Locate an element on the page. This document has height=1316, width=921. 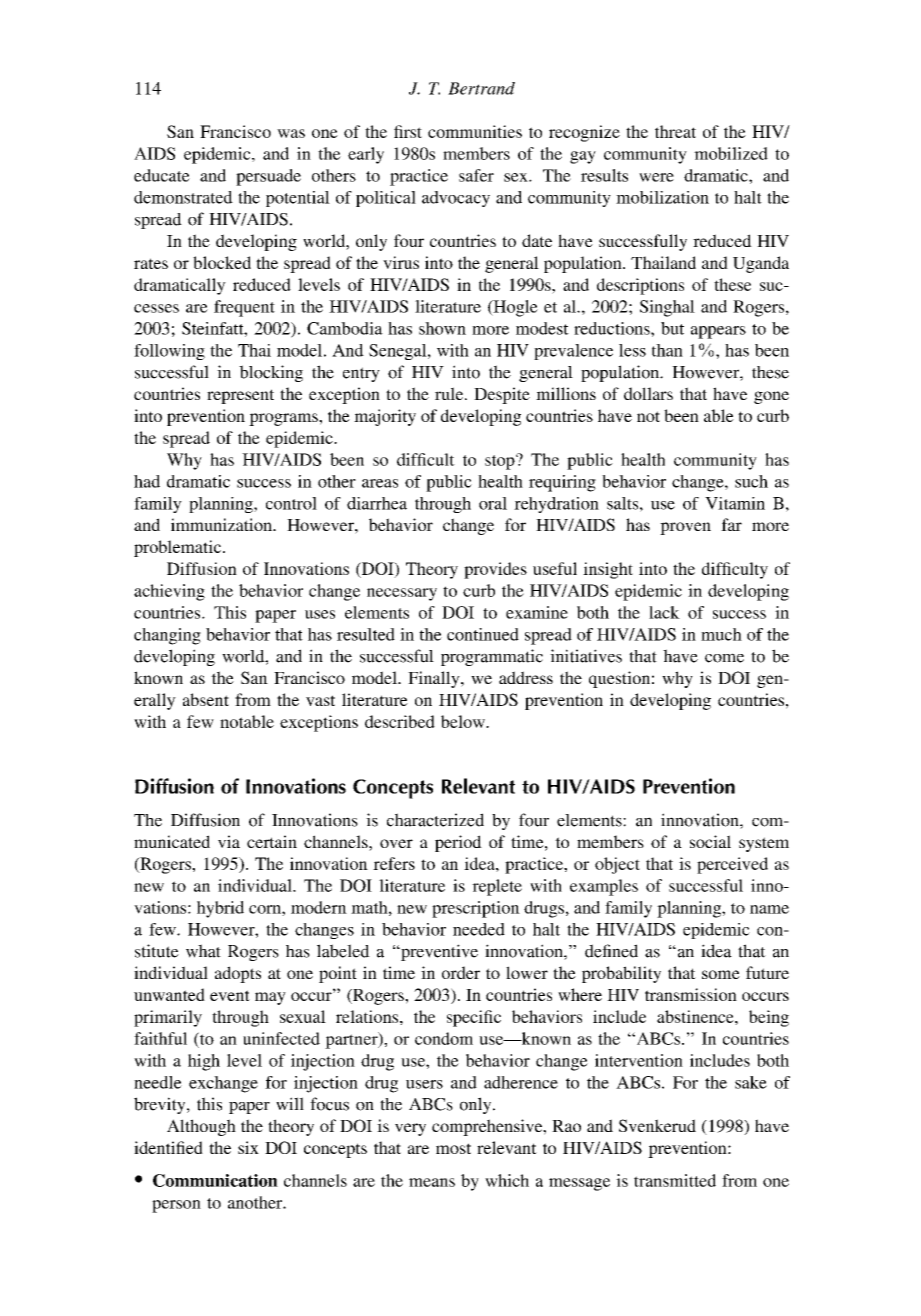
rule is located at coordinates (450, 393).
